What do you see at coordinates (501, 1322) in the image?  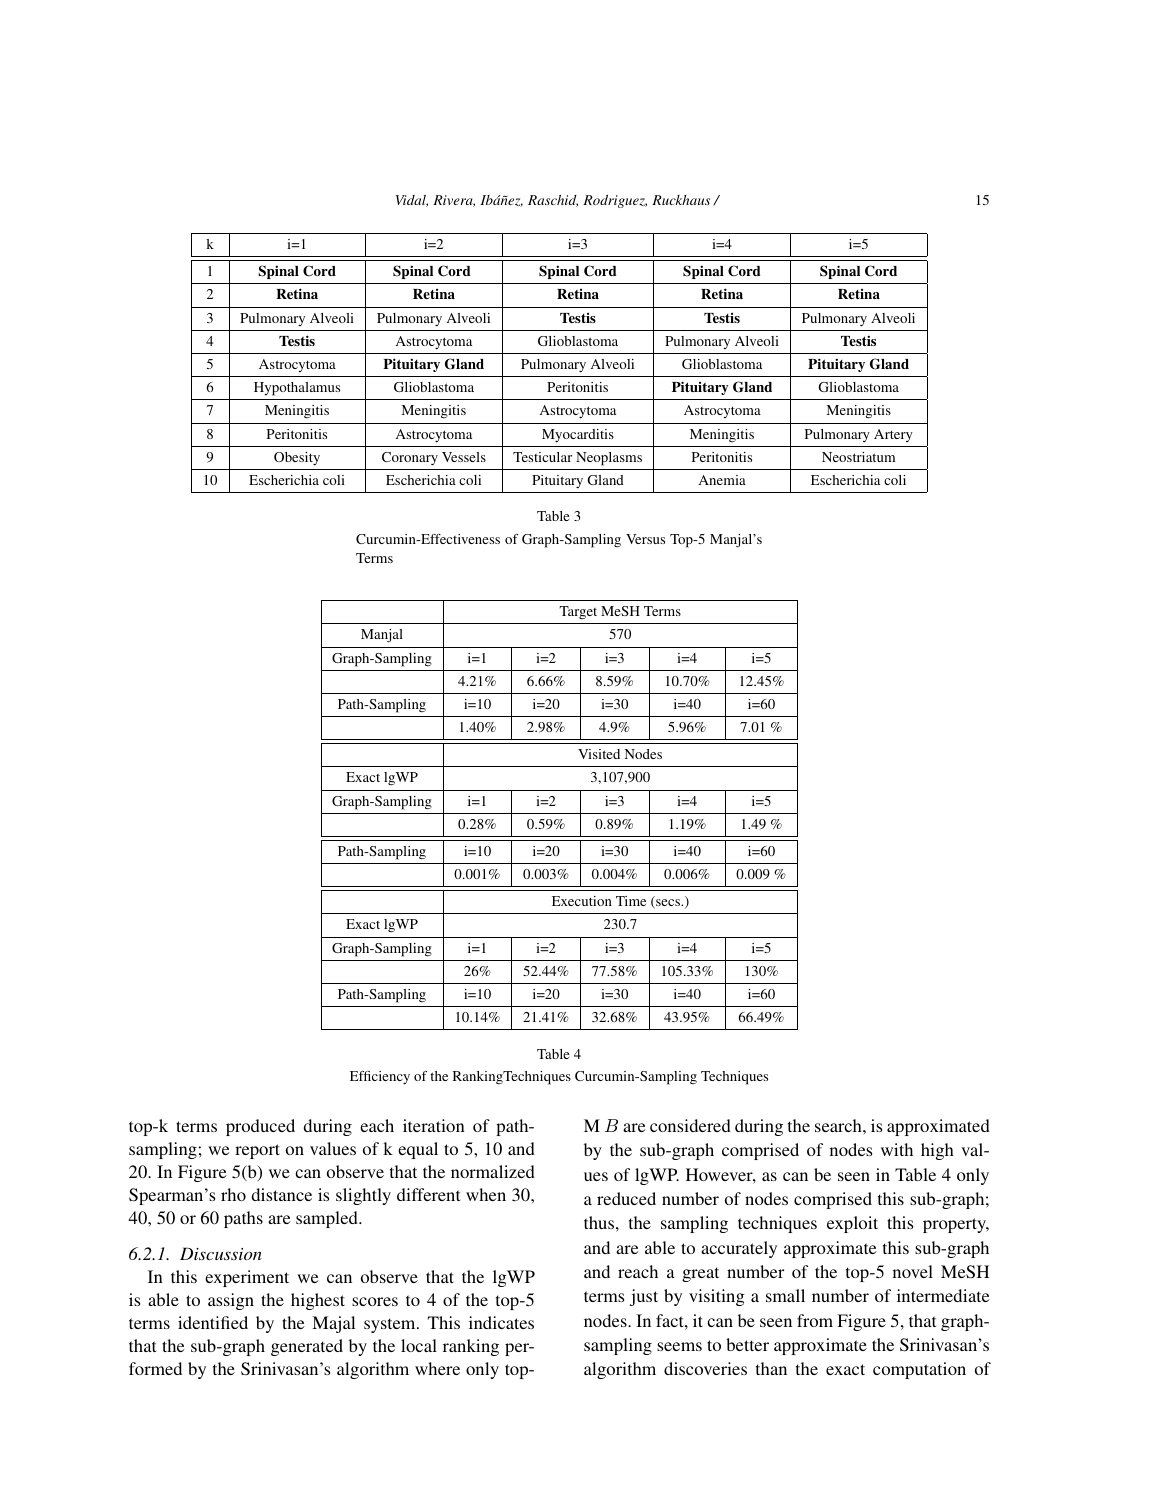 I see `indicates` at bounding box center [501, 1322].
